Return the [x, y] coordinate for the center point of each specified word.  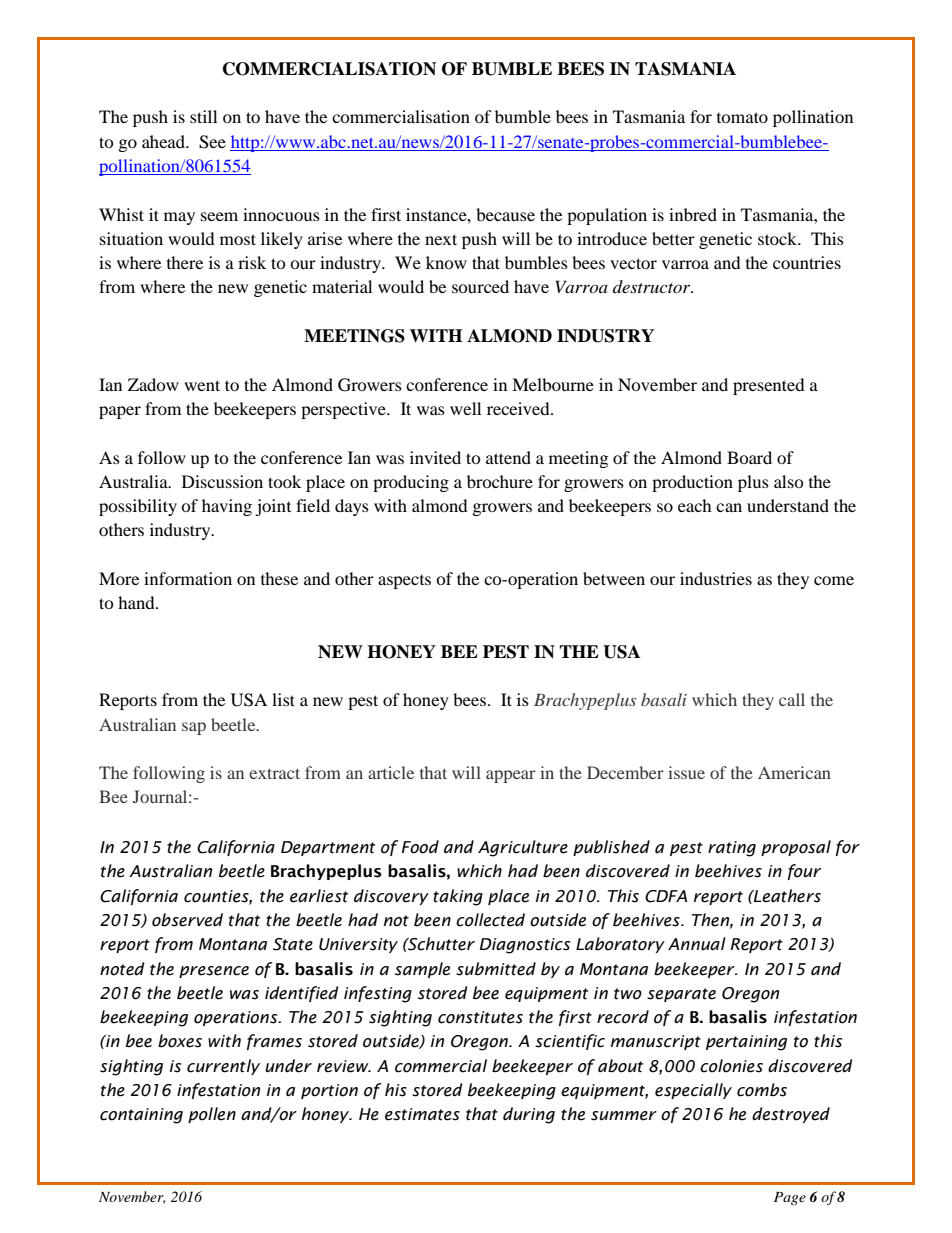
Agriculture [523, 848]
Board [749, 457]
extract [274, 773]
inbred [693, 214]
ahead [164, 141]
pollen [212, 1115]
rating [732, 849]
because [505, 214]
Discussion [222, 481]
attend [508, 457]
